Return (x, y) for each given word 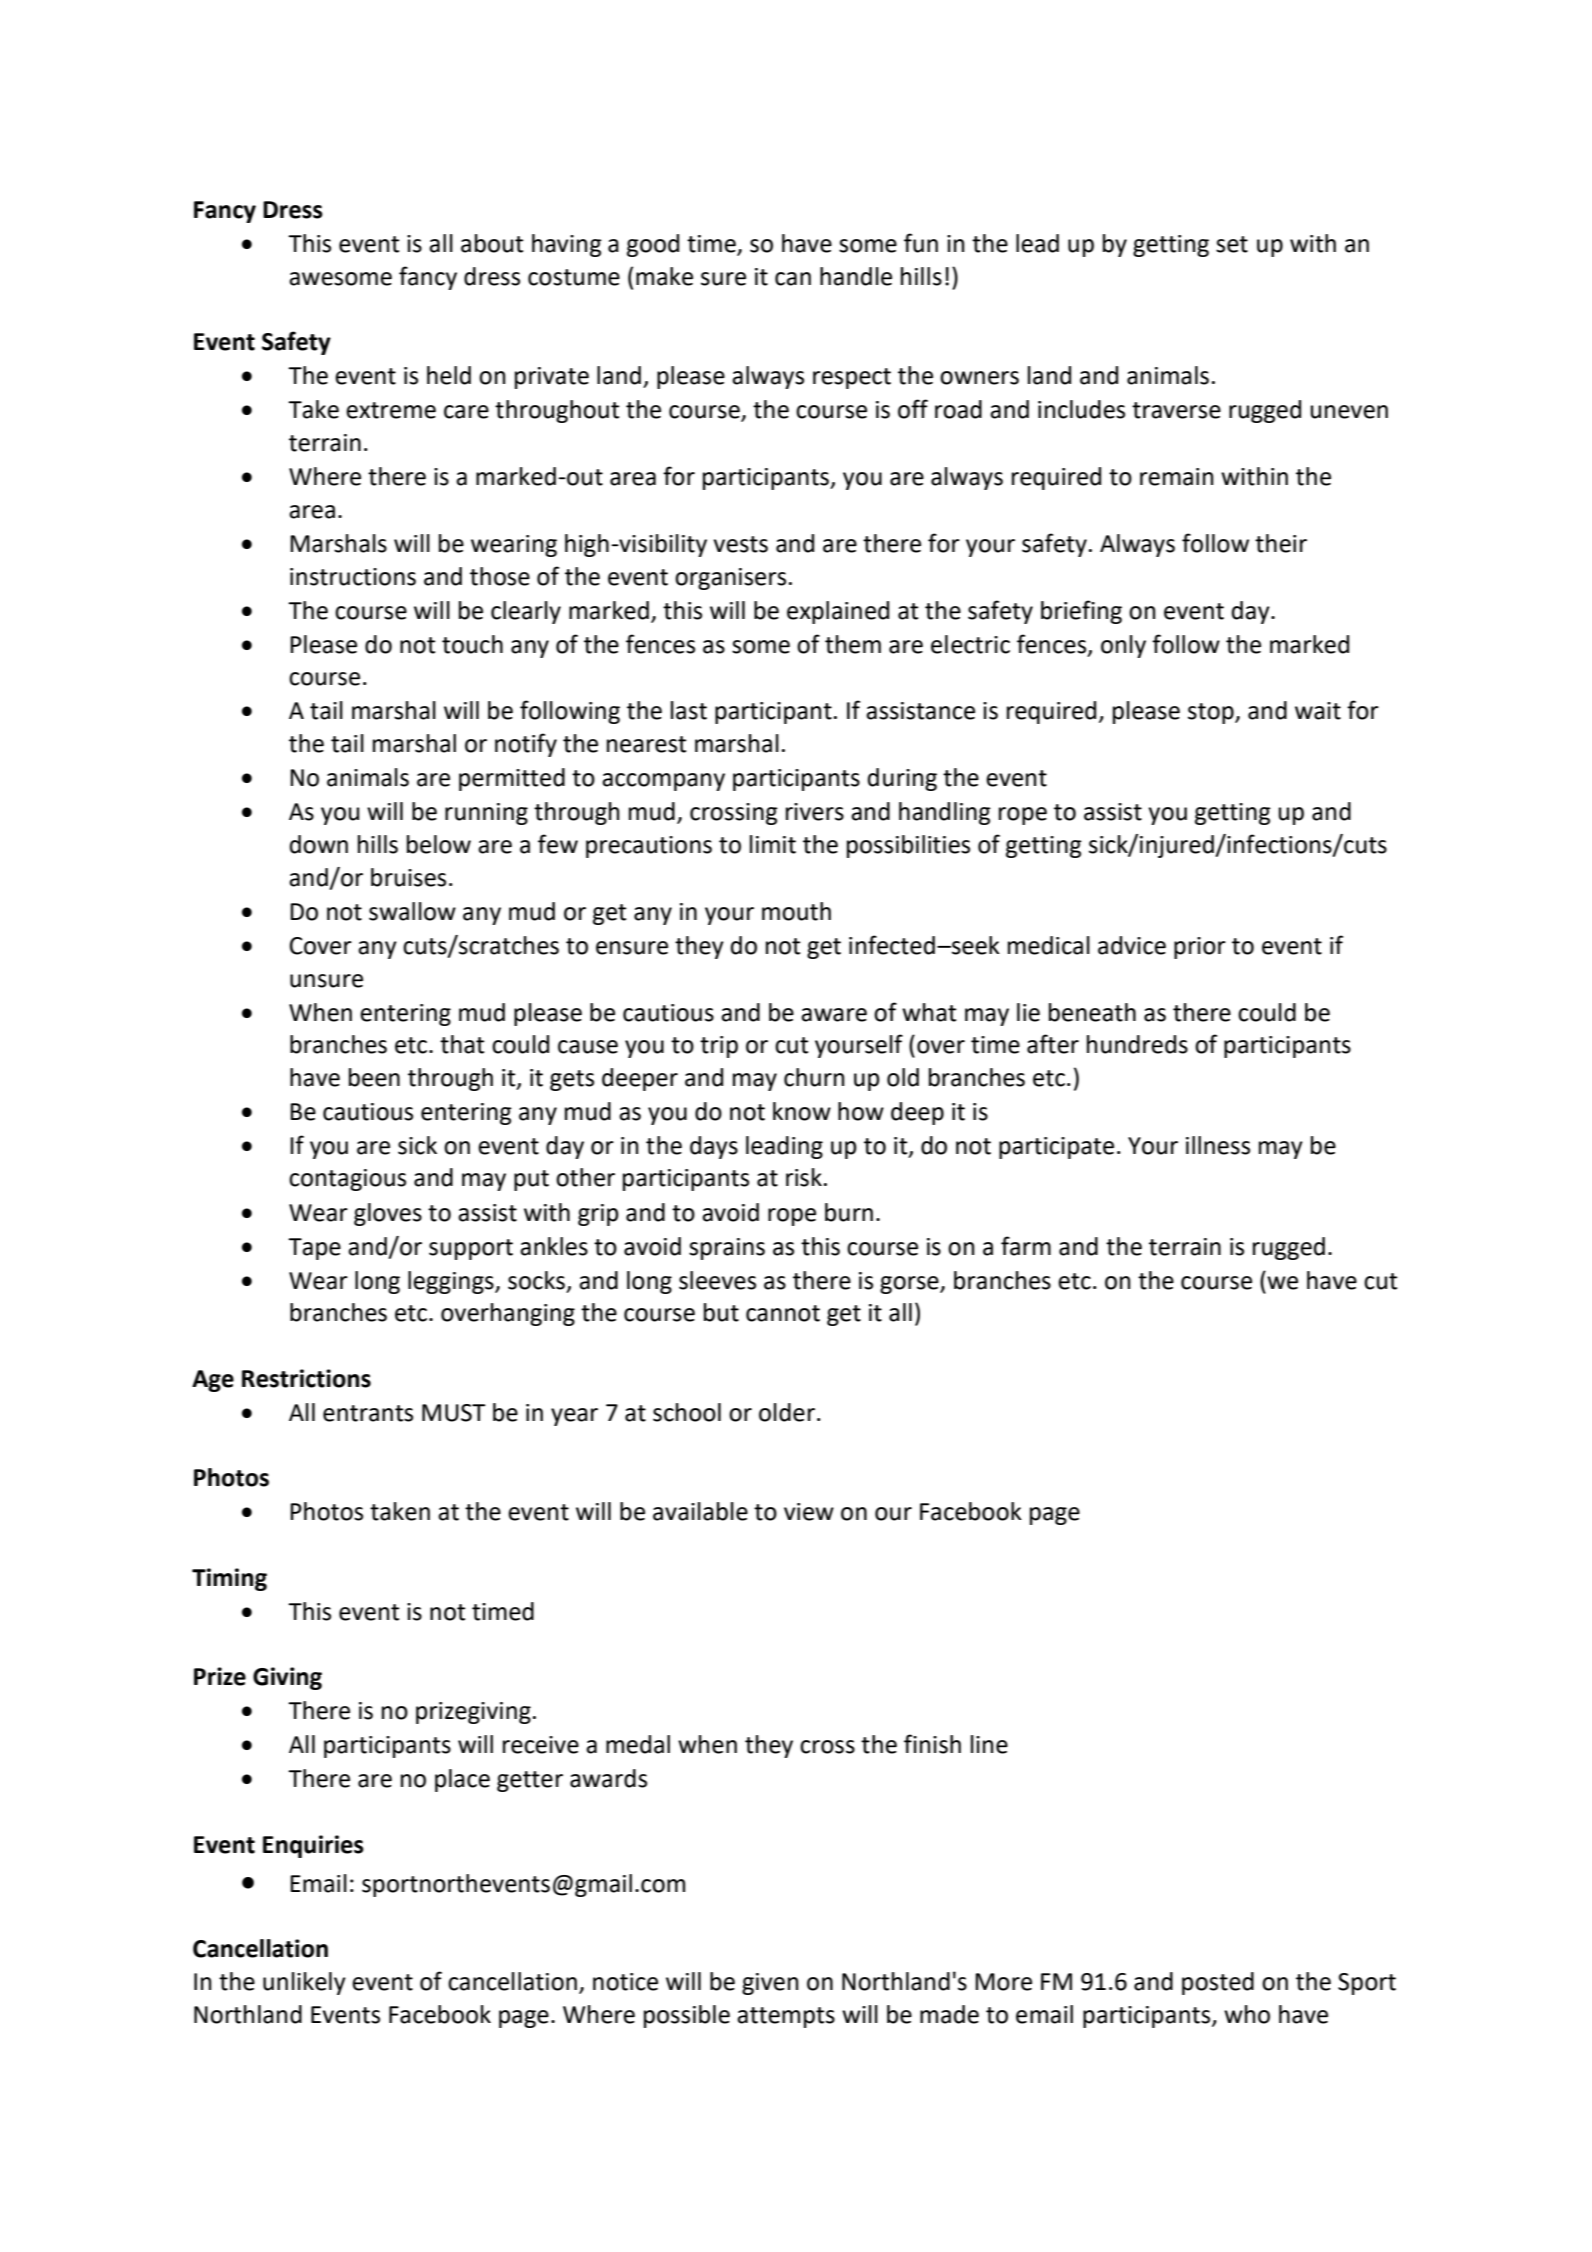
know (802, 1111)
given (770, 1984)
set (1232, 244)
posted (1218, 1983)
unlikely (304, 1983)
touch (472, 644)
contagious (347, 1180)
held (449, 375)
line (989, 1744)
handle (856, 276)
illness (1218, 1145)
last (689, 710)
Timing (229, 1579)
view (809, 1512)
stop (1212, 713)
